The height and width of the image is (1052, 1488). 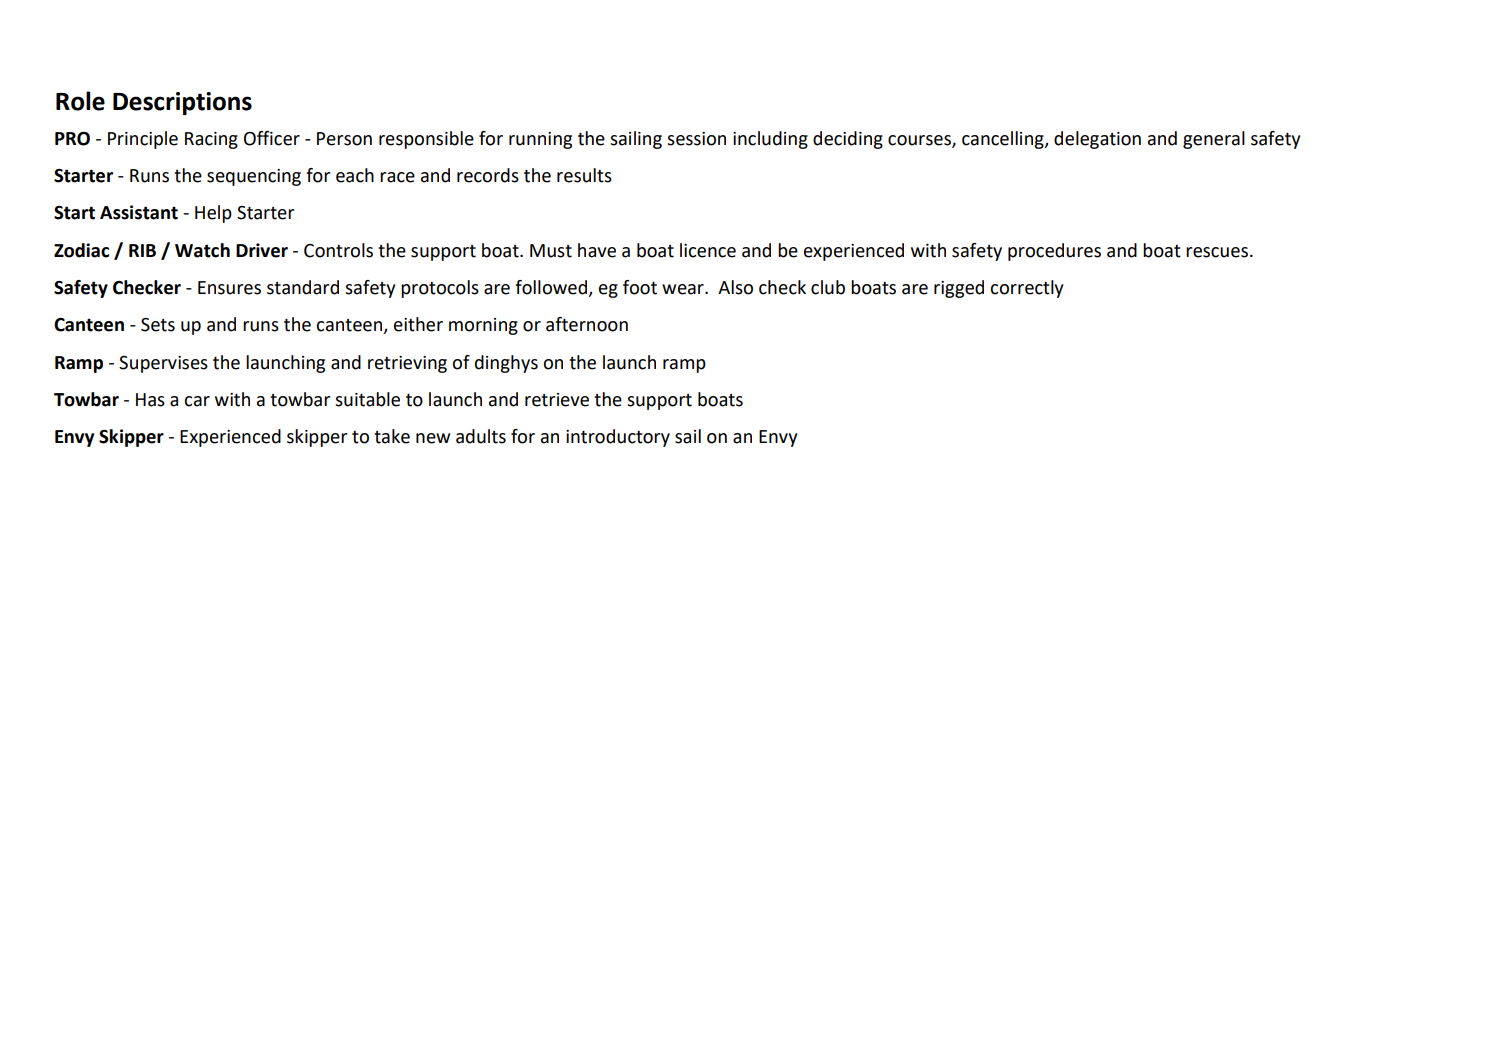 What do you see at coordinates (1054, 252) in the image?
I see `procedures` at bounding box center [1054, 252].
